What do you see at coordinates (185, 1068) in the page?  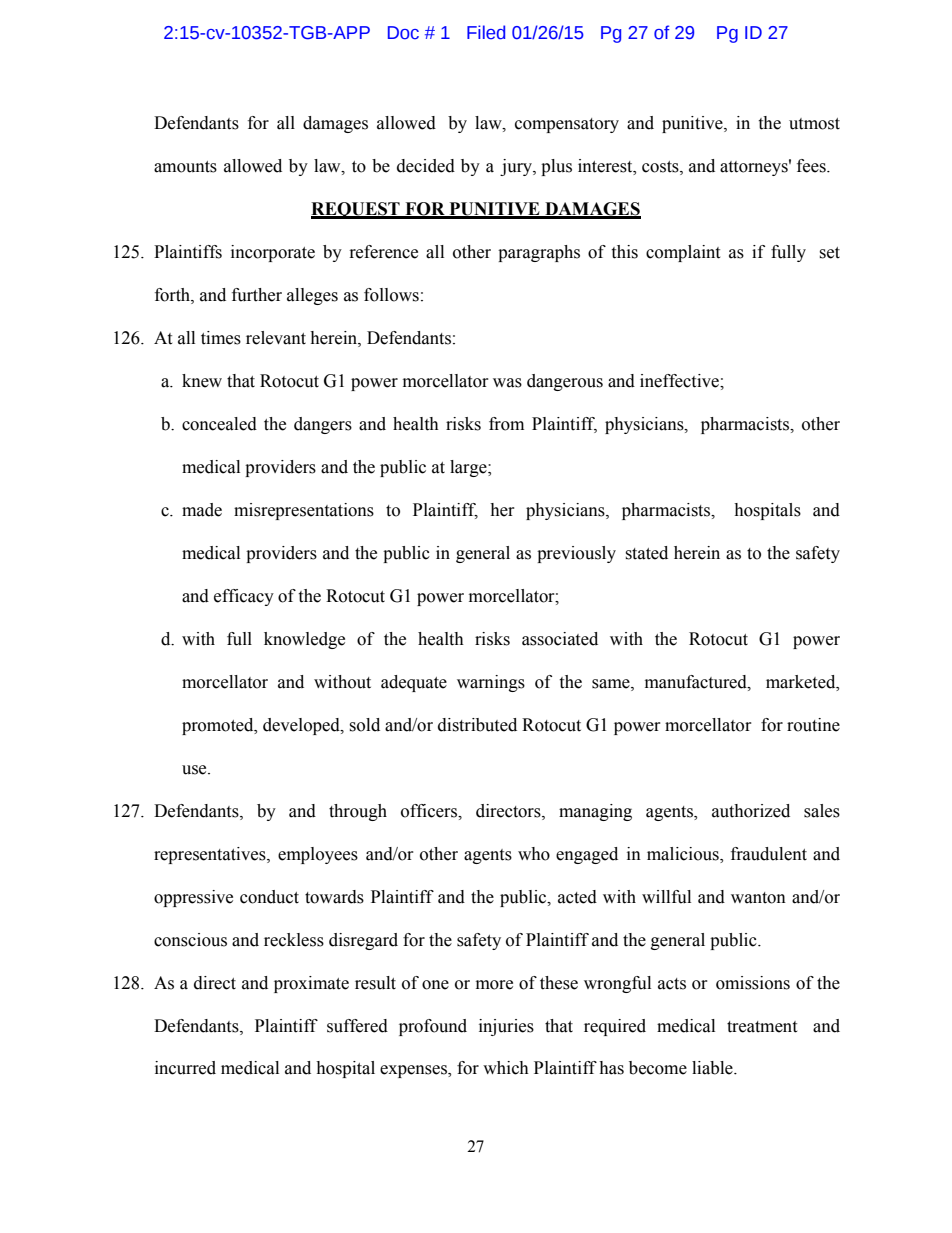 I see `incurred` at bounding box center [185, 1068].
